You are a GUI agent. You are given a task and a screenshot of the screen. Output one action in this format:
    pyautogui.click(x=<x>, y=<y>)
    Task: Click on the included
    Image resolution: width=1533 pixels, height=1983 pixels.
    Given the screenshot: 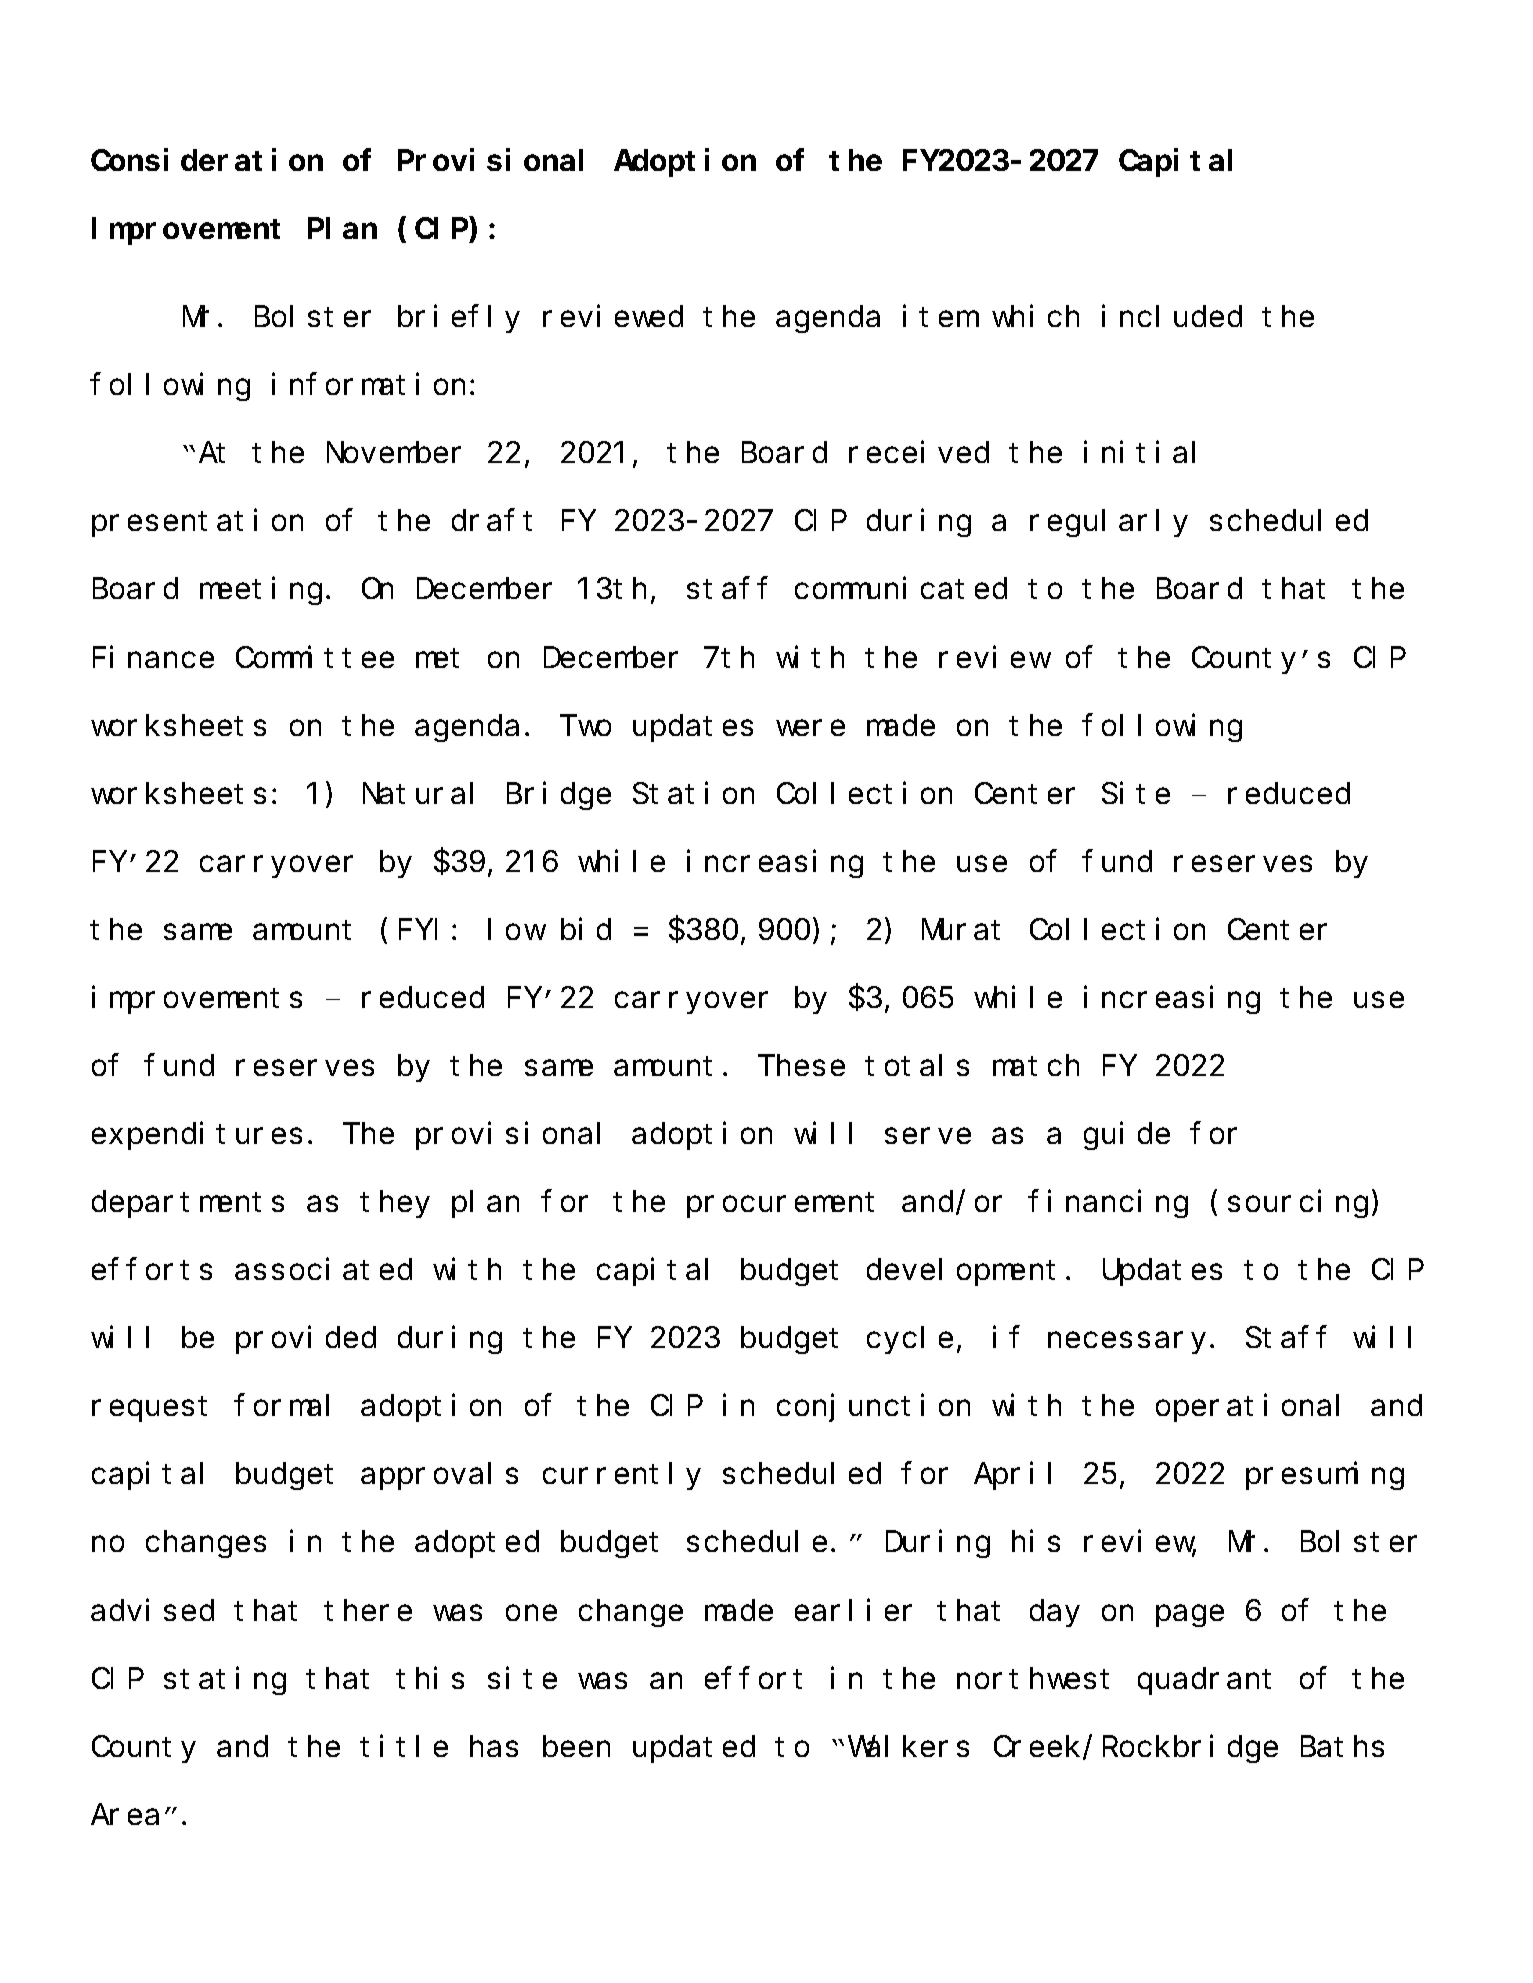 What is the action you would take?
    pyautogui.click(x=1172, y=316)
